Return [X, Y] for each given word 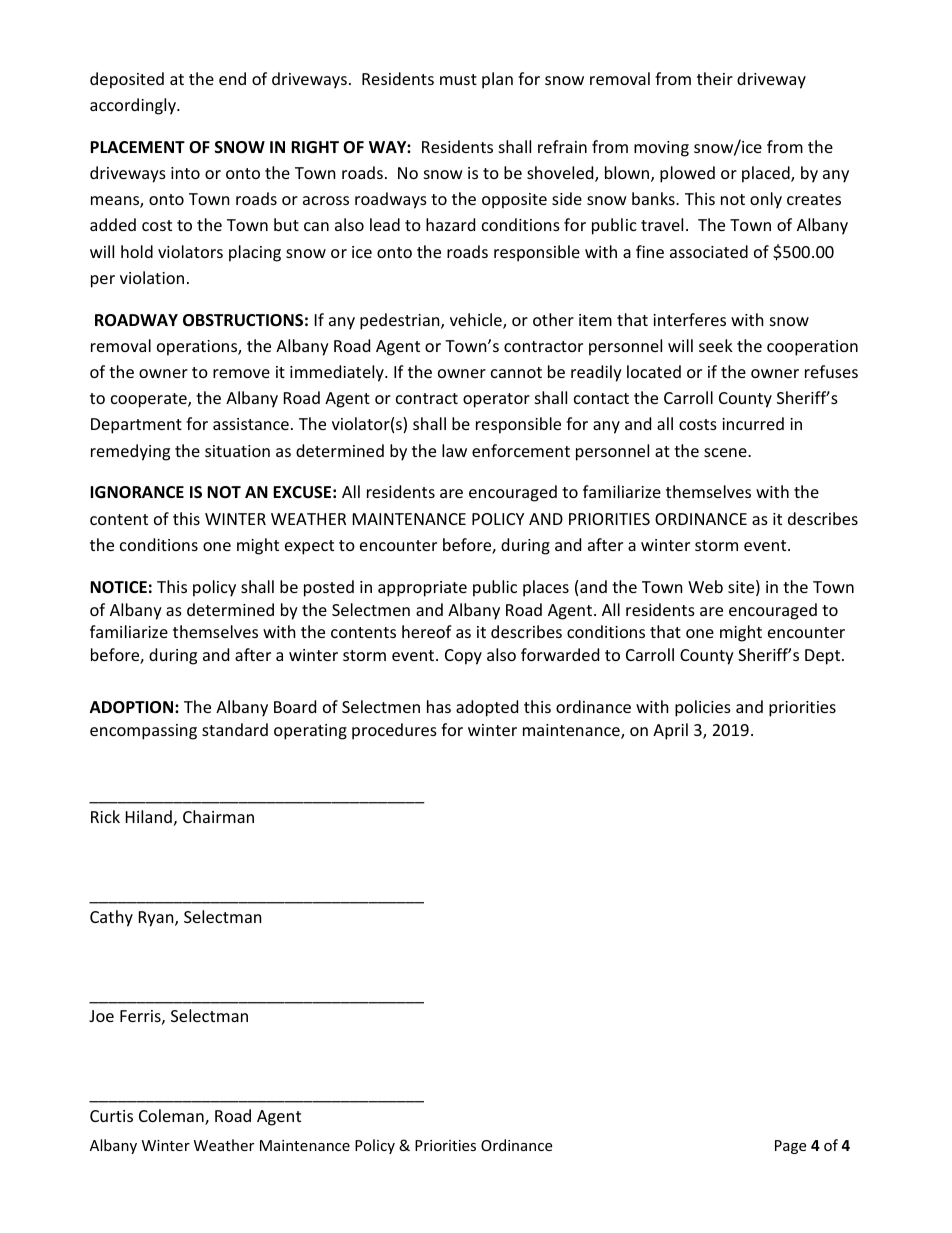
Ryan [157, 919]
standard [235, 729]
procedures [394, 731]
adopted [487, 708]
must [458, 79]
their [715, 78]
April [670, 731]
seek [716, 345]
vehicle [477, 321]
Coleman [172, 1117]
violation [152, 277]
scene [726, 452]
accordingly [134, 106]
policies [703, 708]
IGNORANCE [137, 492]
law [454, 450]
